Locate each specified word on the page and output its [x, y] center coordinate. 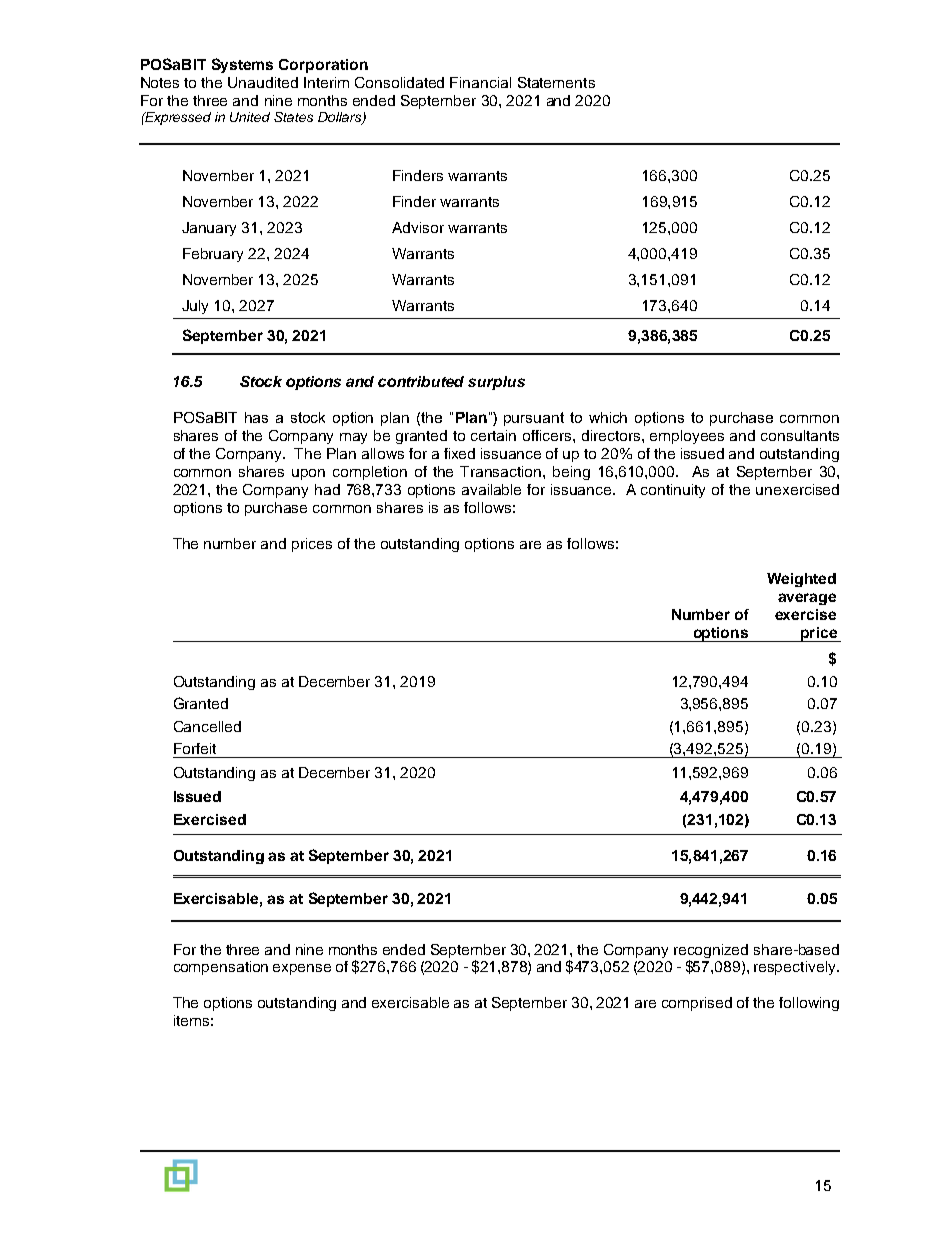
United [250, 117]
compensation [221, 968]
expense [302, 969]
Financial [480, 82]
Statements [556, 82]
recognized [711, 951]
